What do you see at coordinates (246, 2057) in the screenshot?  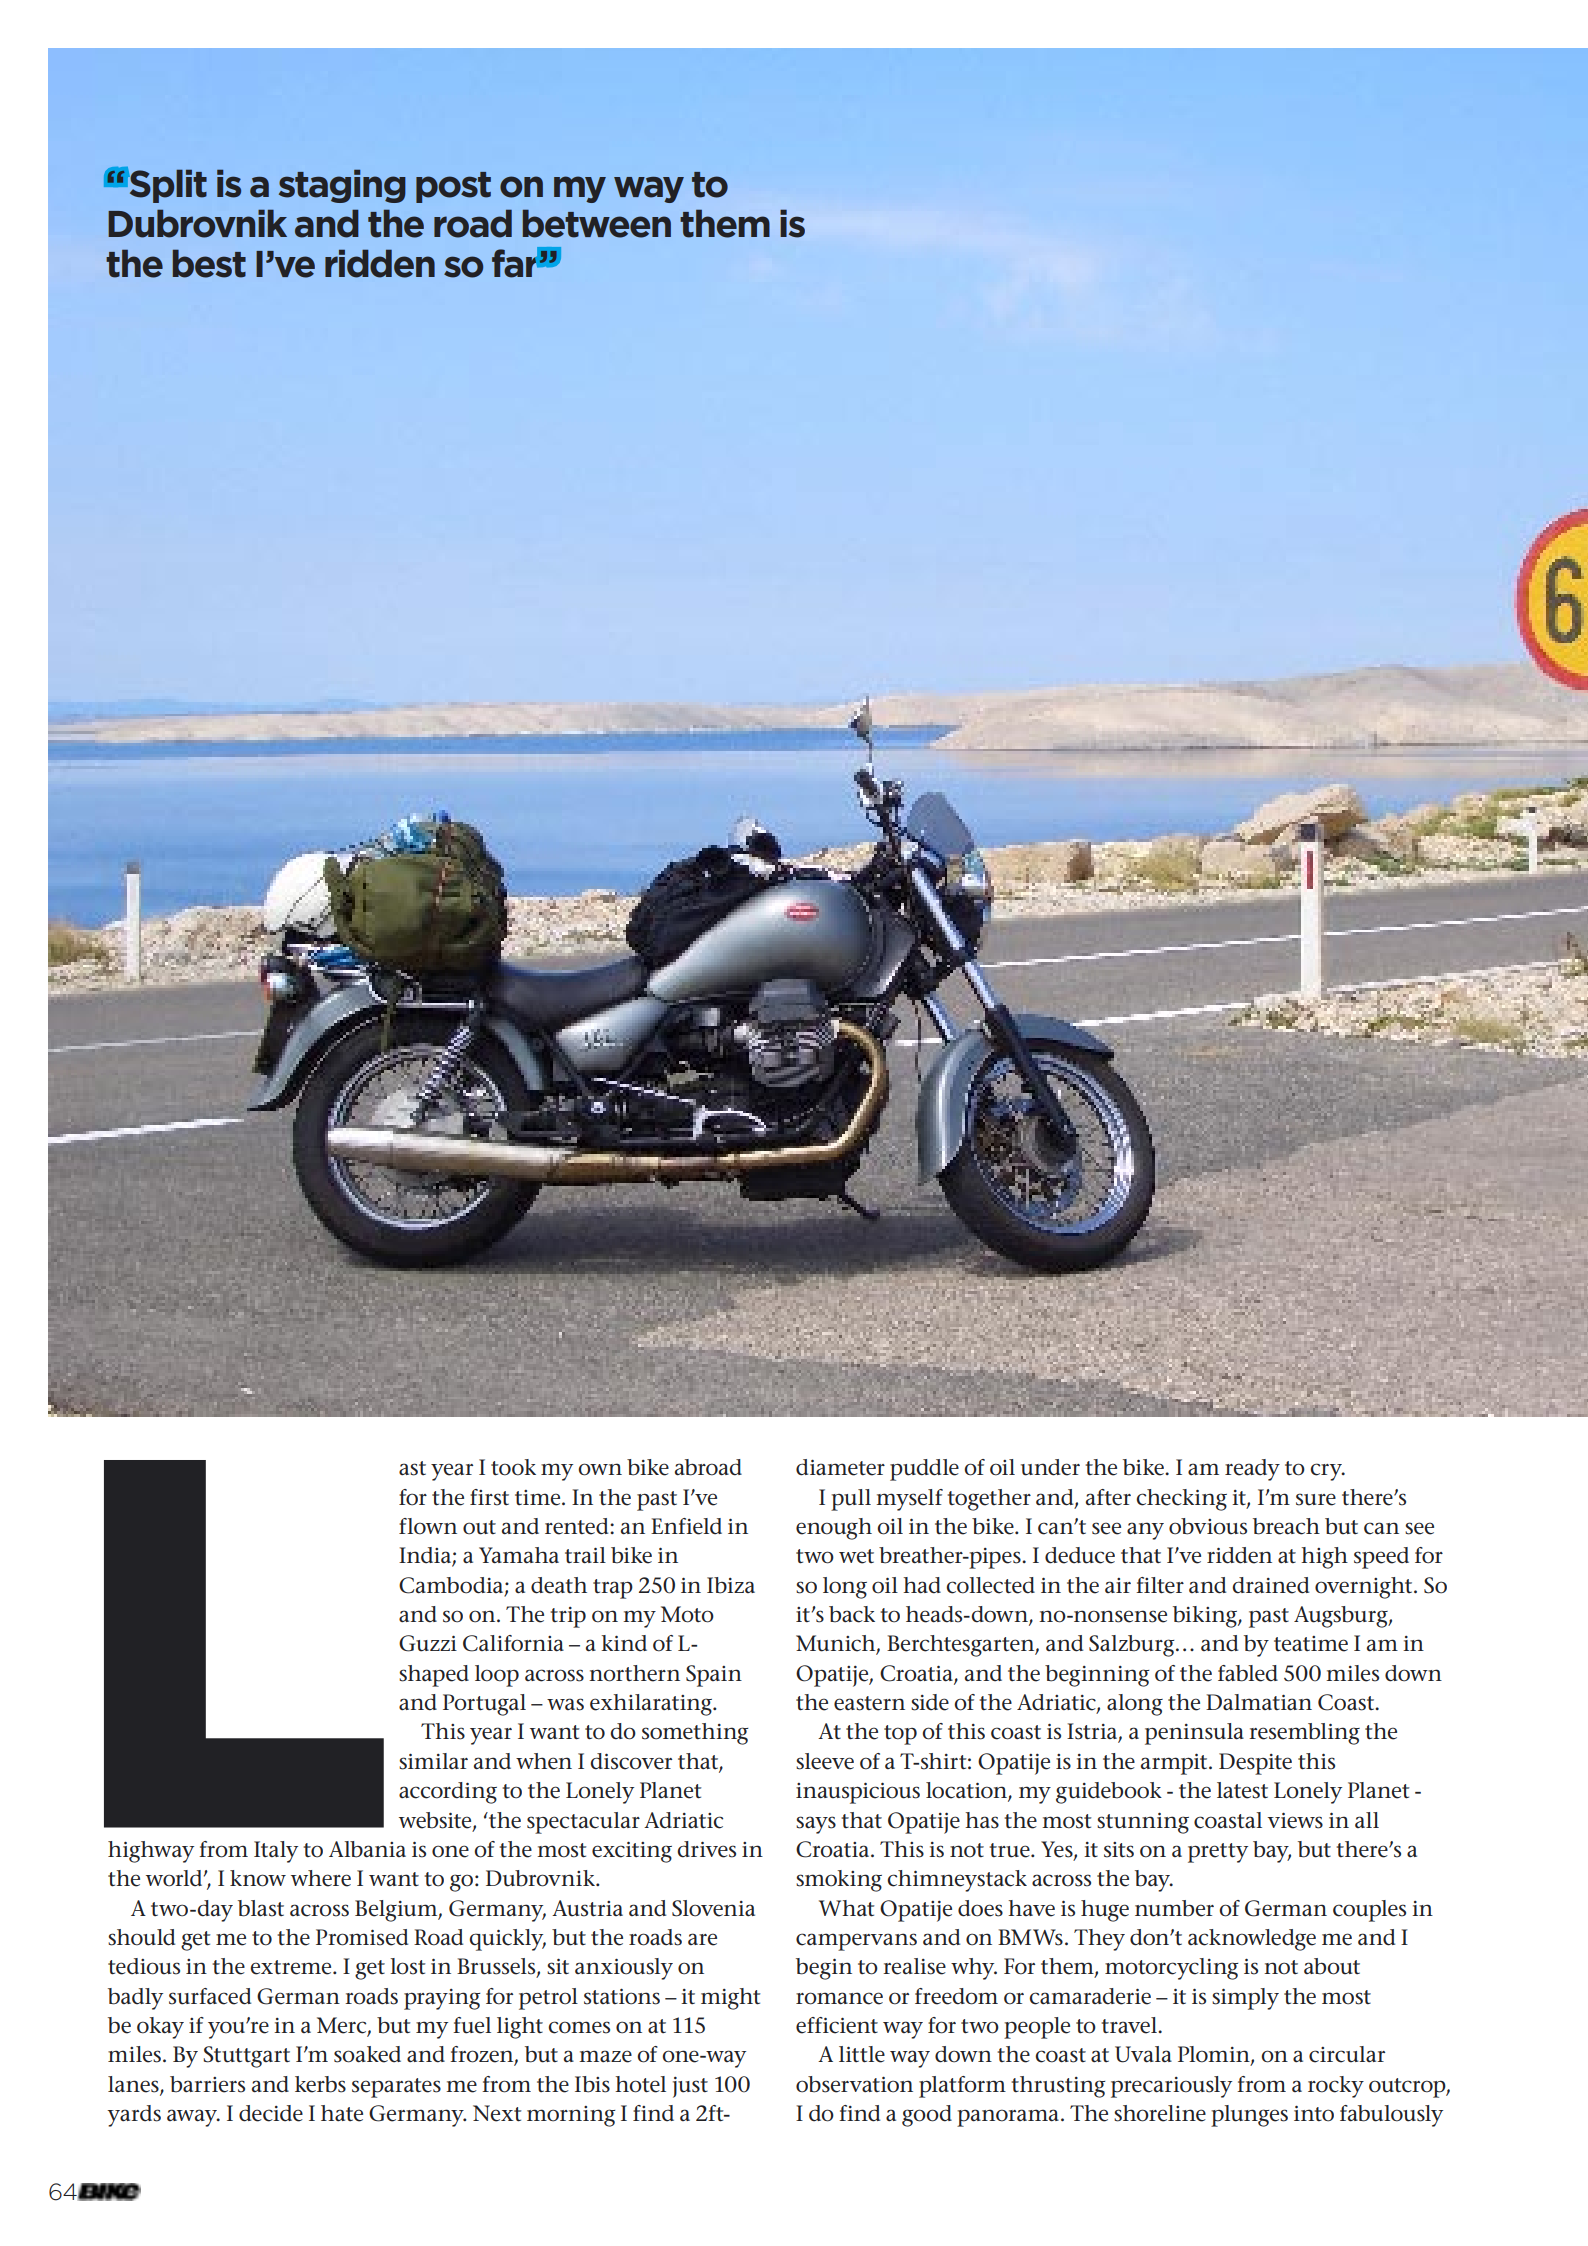 I see `Stuttgart` at bounding box center [246, 2057].
